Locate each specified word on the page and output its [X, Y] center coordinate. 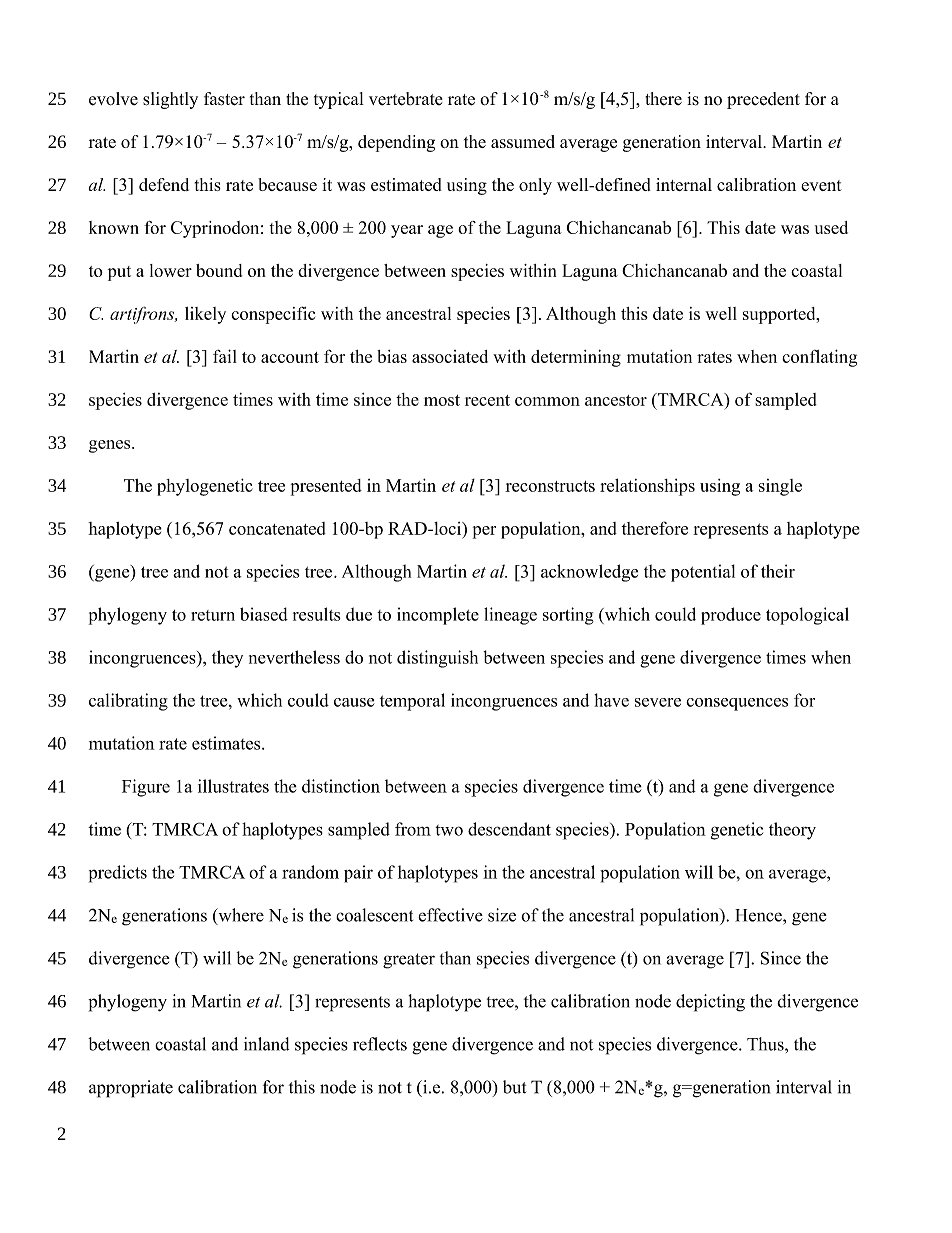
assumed [523, 141]
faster [224, 99]
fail [225, 356]
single [780, 487]
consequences [737, 704]
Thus [766, 1044]
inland [266, 1044]
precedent [763, 100]
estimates [227, 743]
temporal [412, 702]
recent [487, 400]
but [514, 1087]
